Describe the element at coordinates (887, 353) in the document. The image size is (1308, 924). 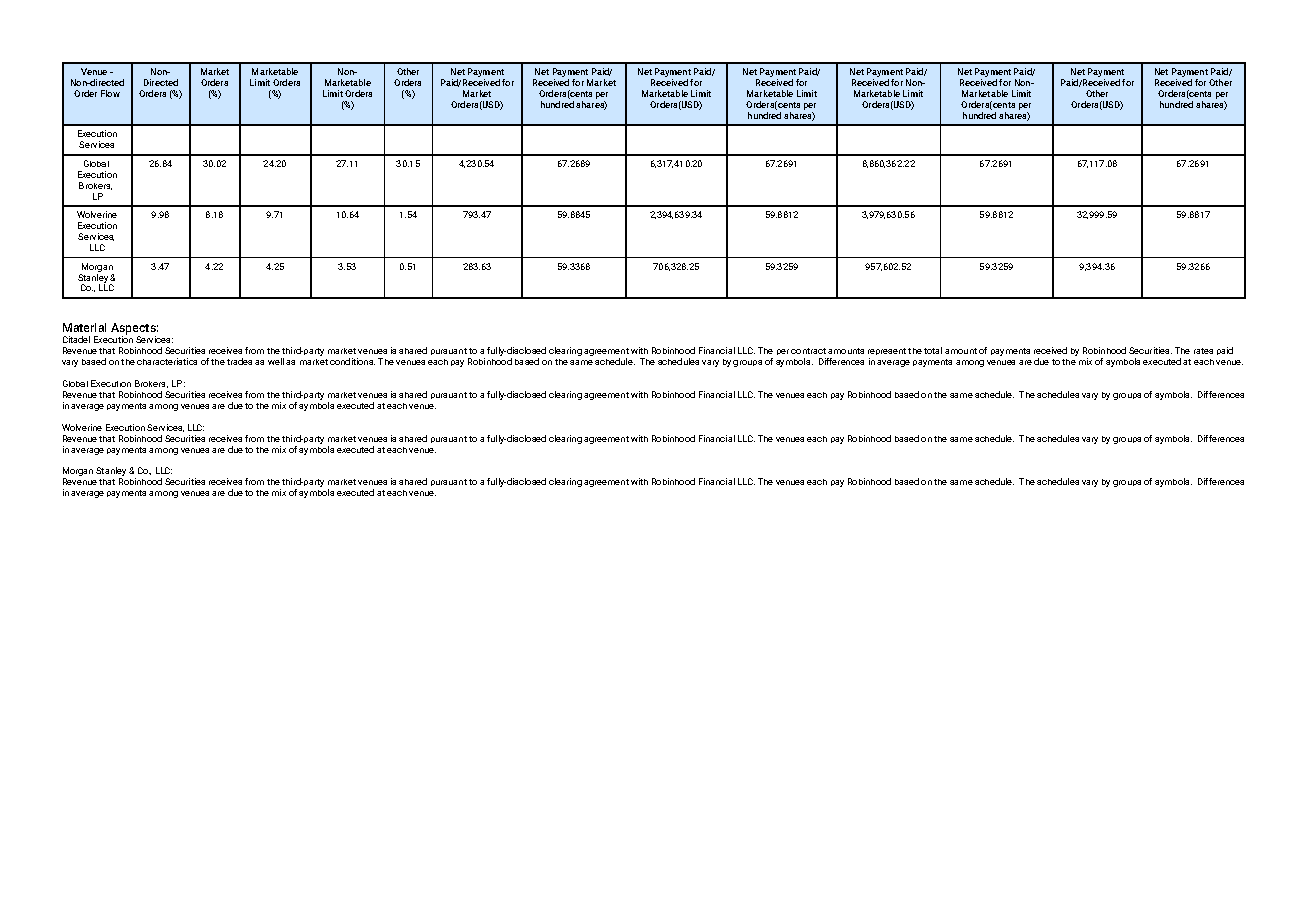
I see `represent` at that location.
